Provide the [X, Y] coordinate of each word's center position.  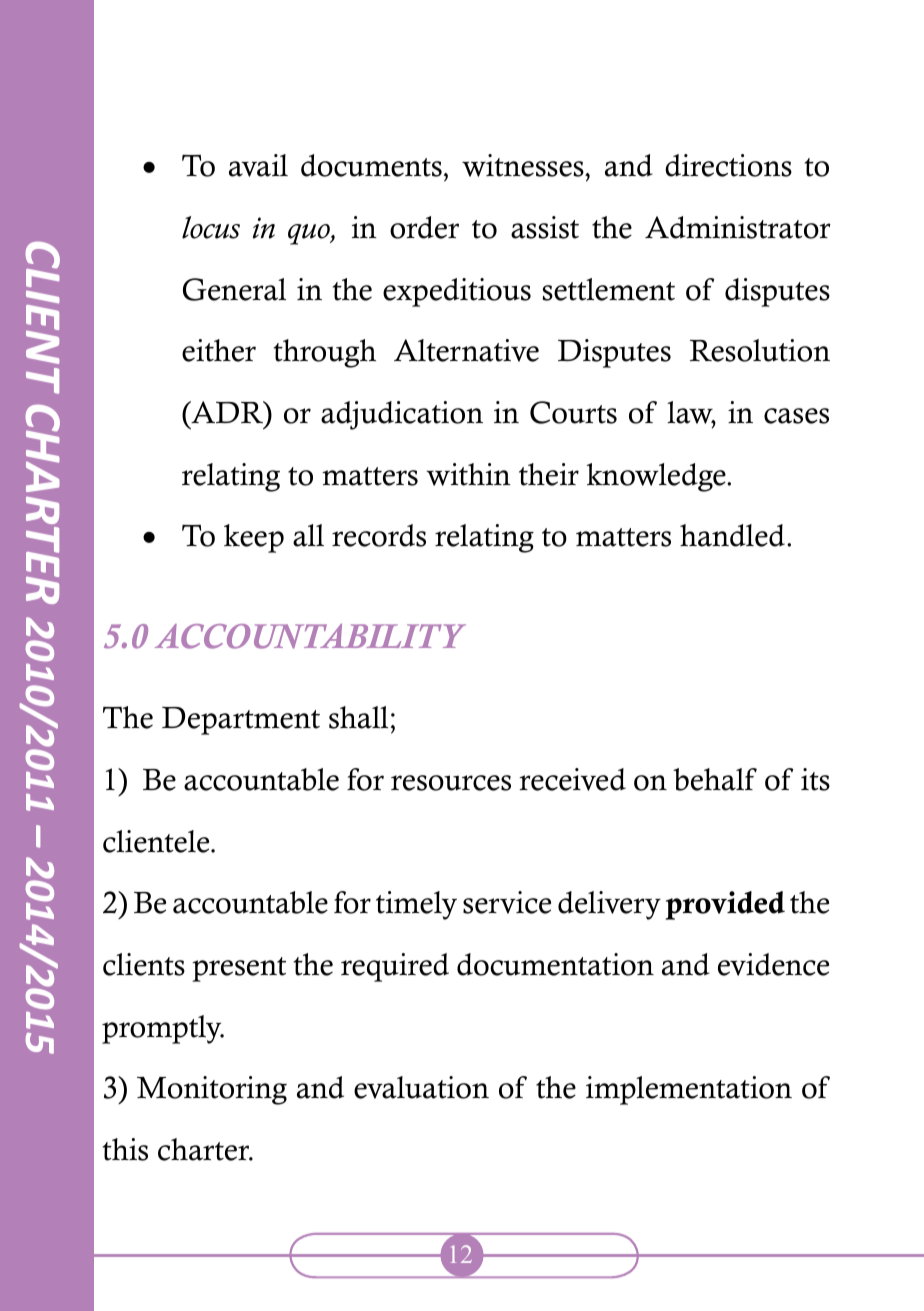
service [507, 902]
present [239, 969]
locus [211, 227]
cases [796, 416]
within [468, 474]
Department [241, 721]
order [424, 227]
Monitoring [212, 1090]
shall [358, 717]
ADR [227, 412]
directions [728, 165]
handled [732, 535]
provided [725, 905]
